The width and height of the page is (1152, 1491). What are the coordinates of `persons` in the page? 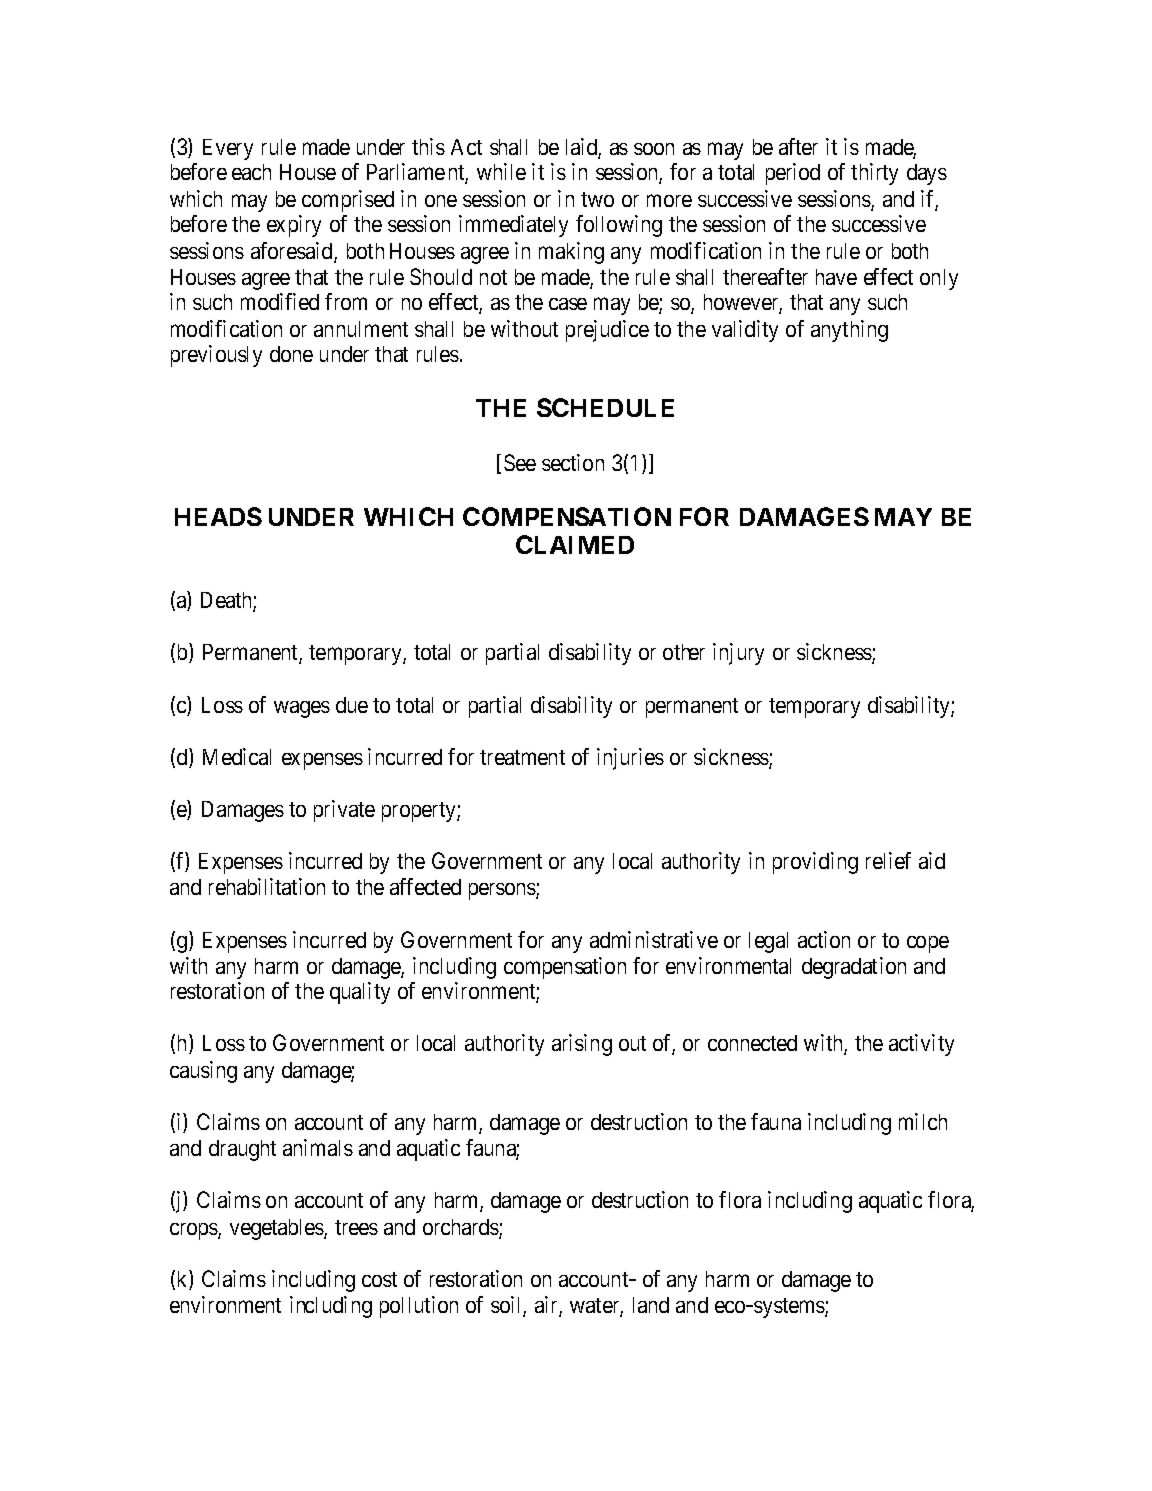 It's located at (503, 891).
